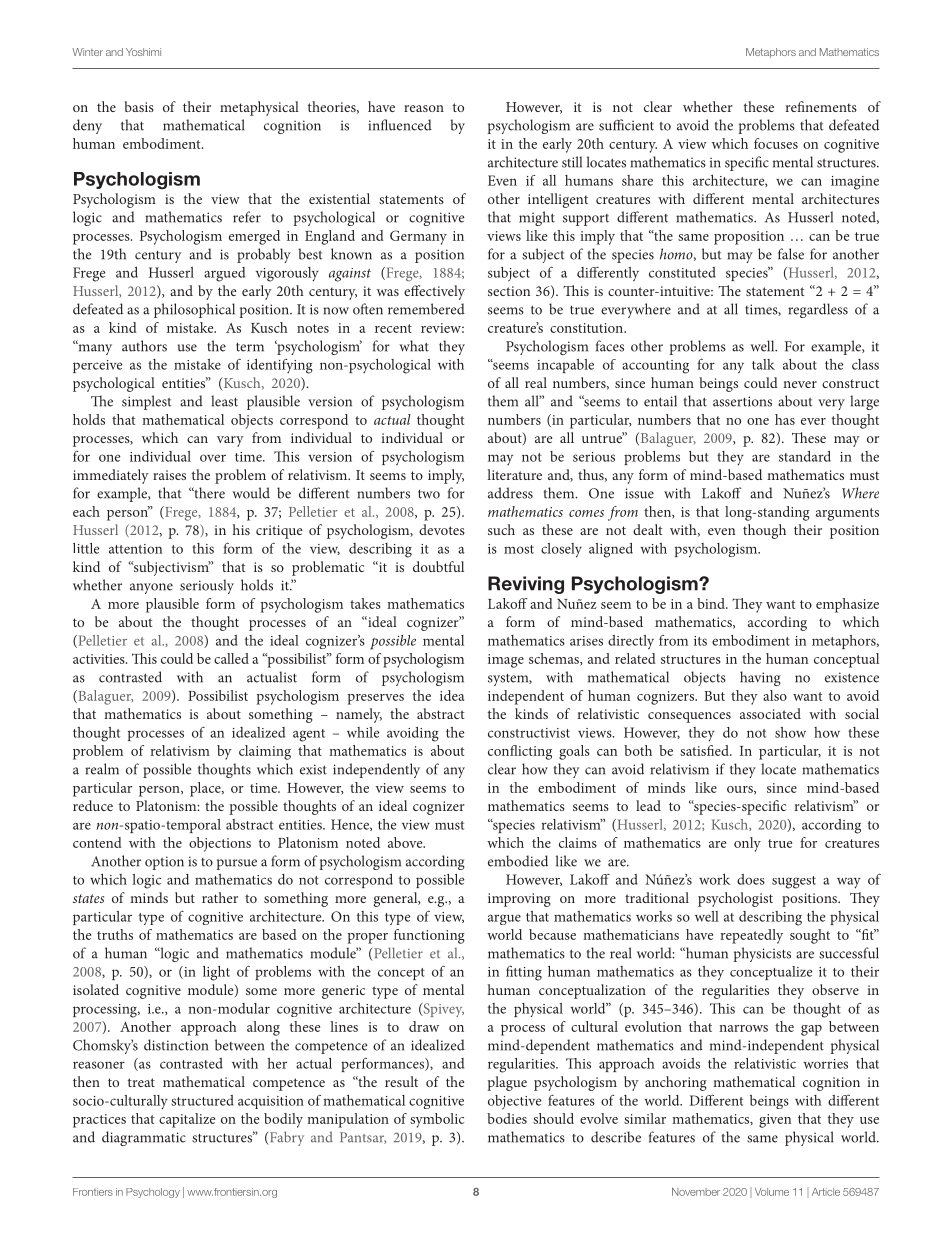 The width and height of the screenshot is (952, 1247). What do you see at coordinates (139, 106) in the screenshot?
I see `basis` at bounding box center [139, 106].
